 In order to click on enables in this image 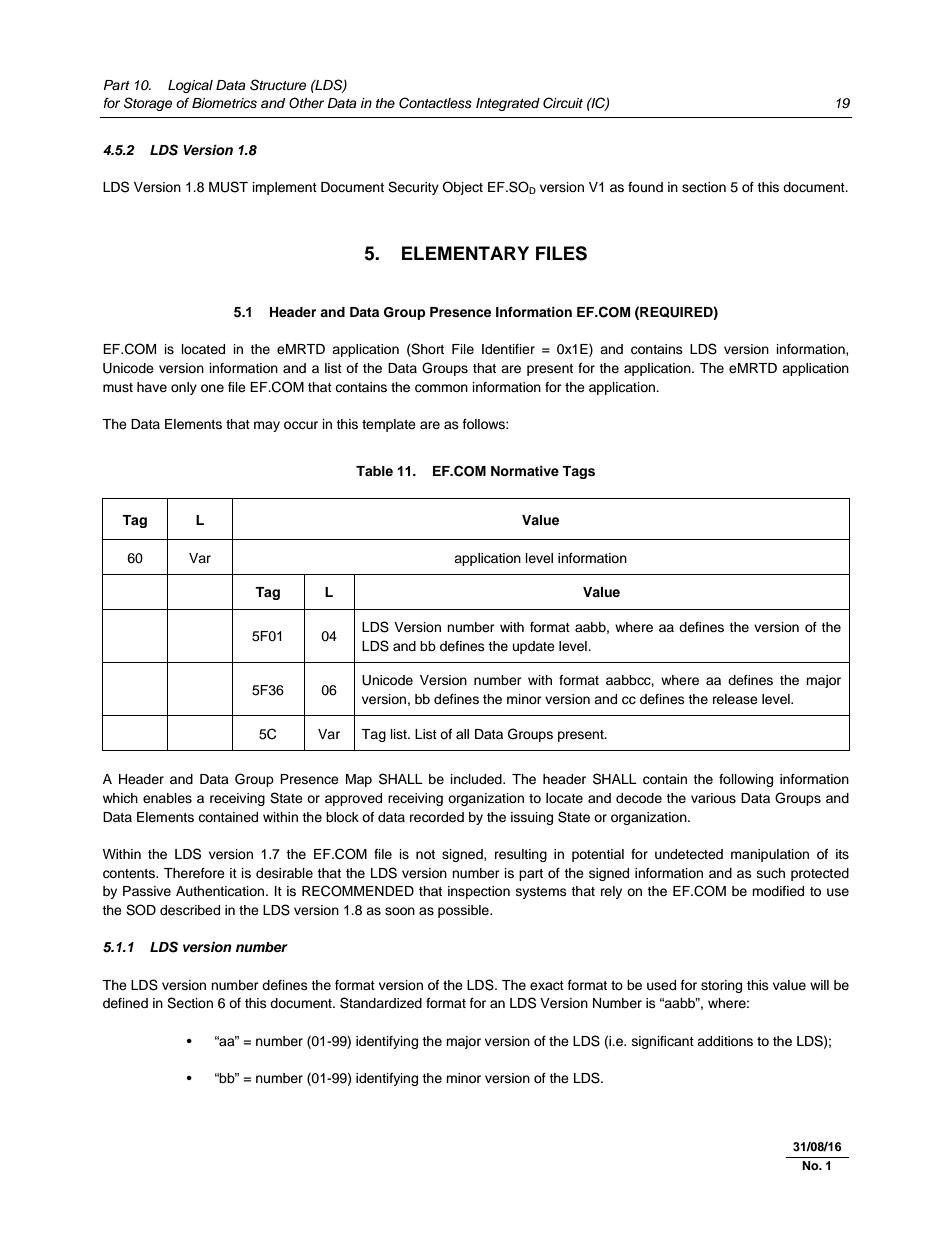, I will do `click(167, 798)`.
